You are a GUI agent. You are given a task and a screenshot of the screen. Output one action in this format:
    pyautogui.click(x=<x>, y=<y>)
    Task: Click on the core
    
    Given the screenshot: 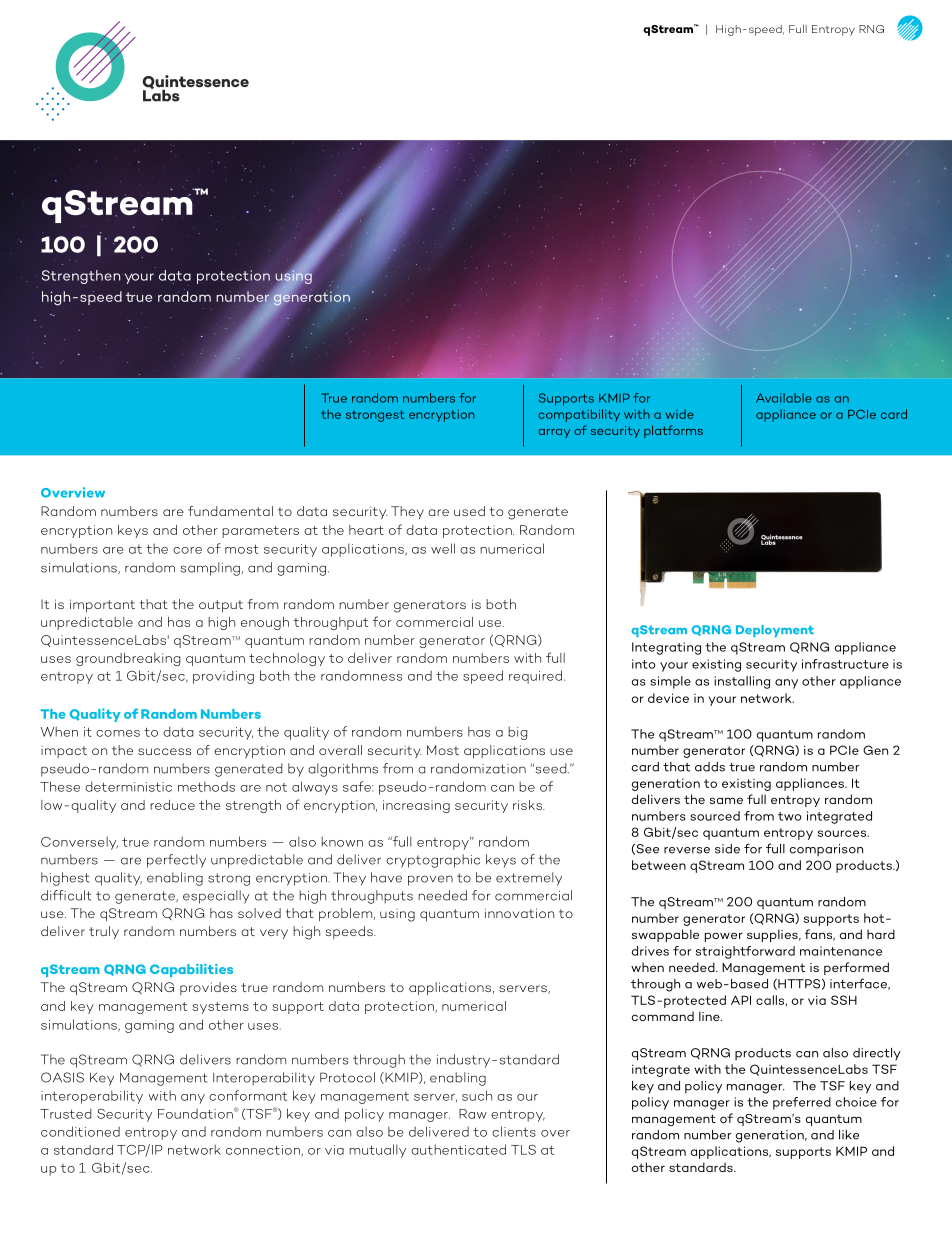 What is the action you would take?
    pyautogui.click(x=187, y=550)
